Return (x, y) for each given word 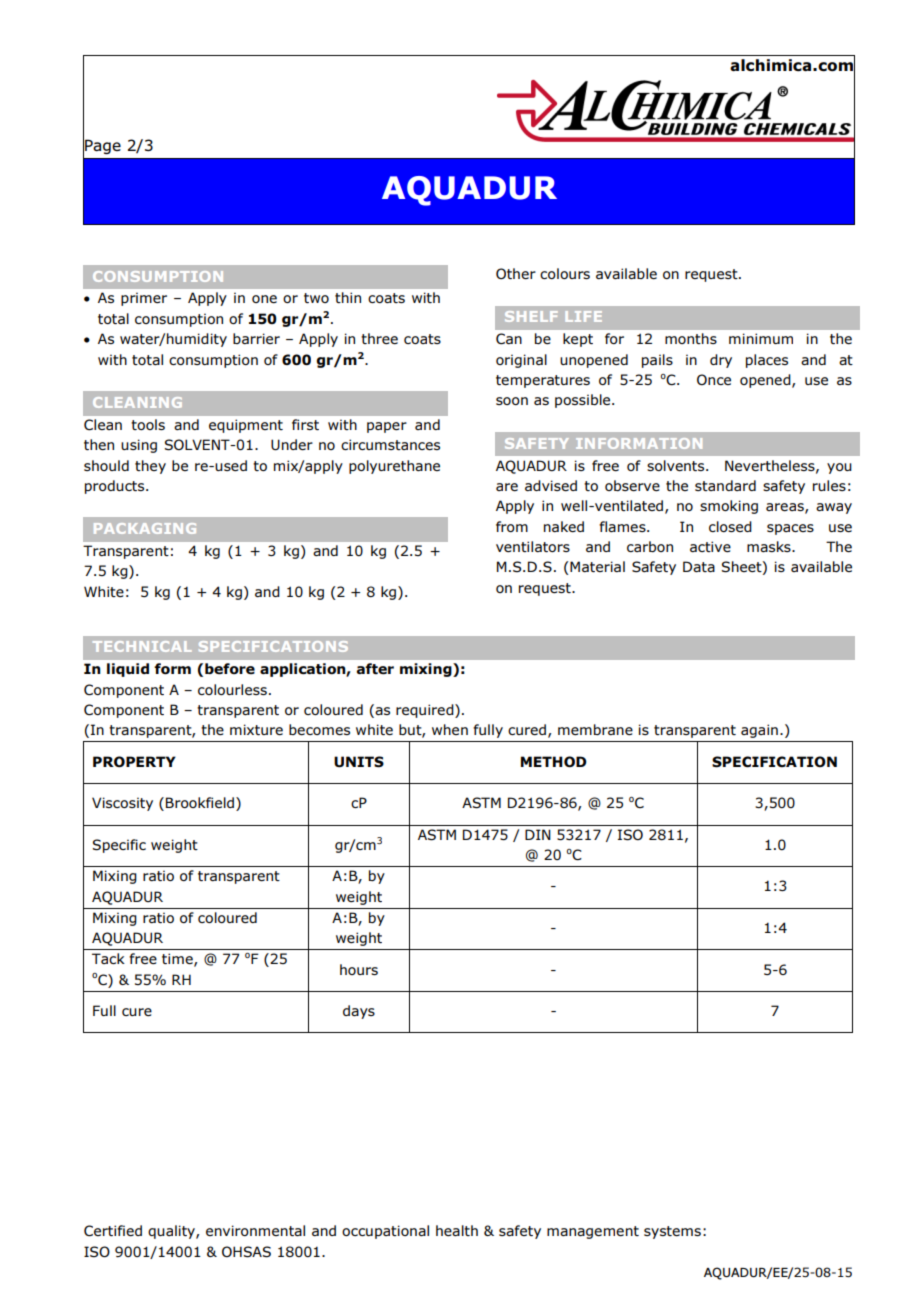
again (759, 731)
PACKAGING (145, 528)
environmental (255, 1230)
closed (730, 526)
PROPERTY (134, 761)
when (450, 729)
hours (359, 969)
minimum (761, 338)
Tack (108, 958)
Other (516, 273)
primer (144, 299)
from (512, 526)
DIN (538, 834)
